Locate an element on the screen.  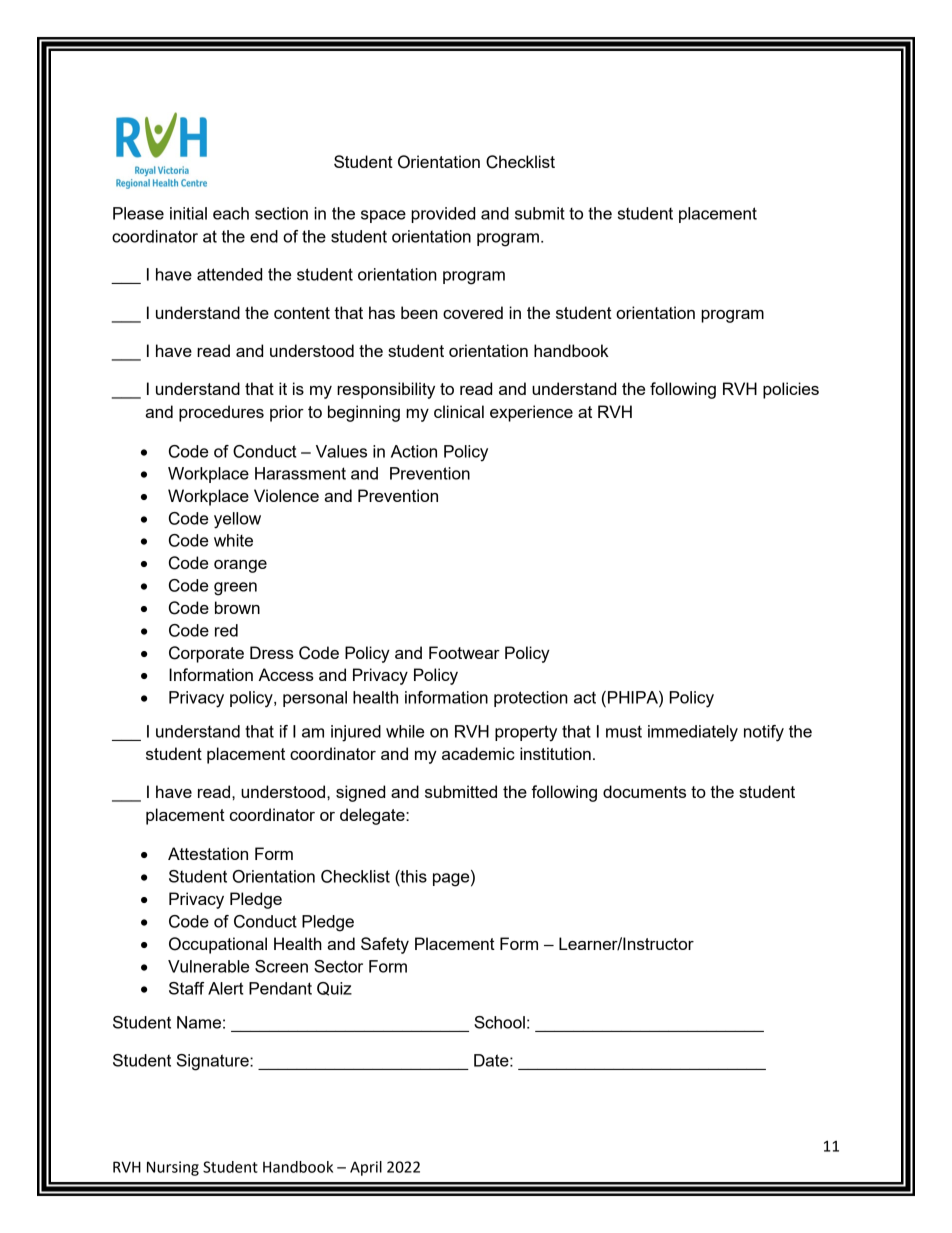
Safety is located at coordinates (385, 945).
